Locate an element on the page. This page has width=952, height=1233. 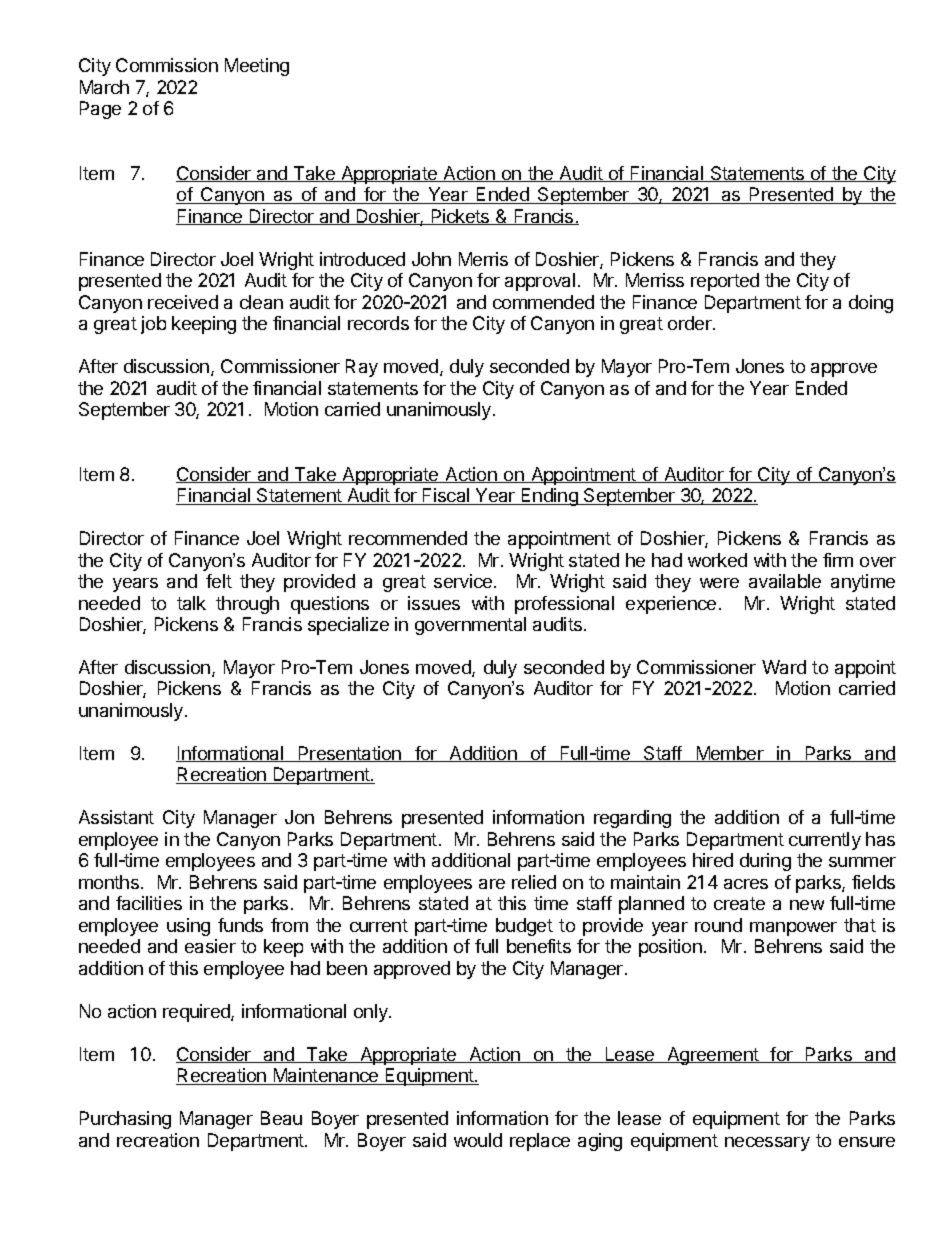
received is located at coordinates (183, 302).
